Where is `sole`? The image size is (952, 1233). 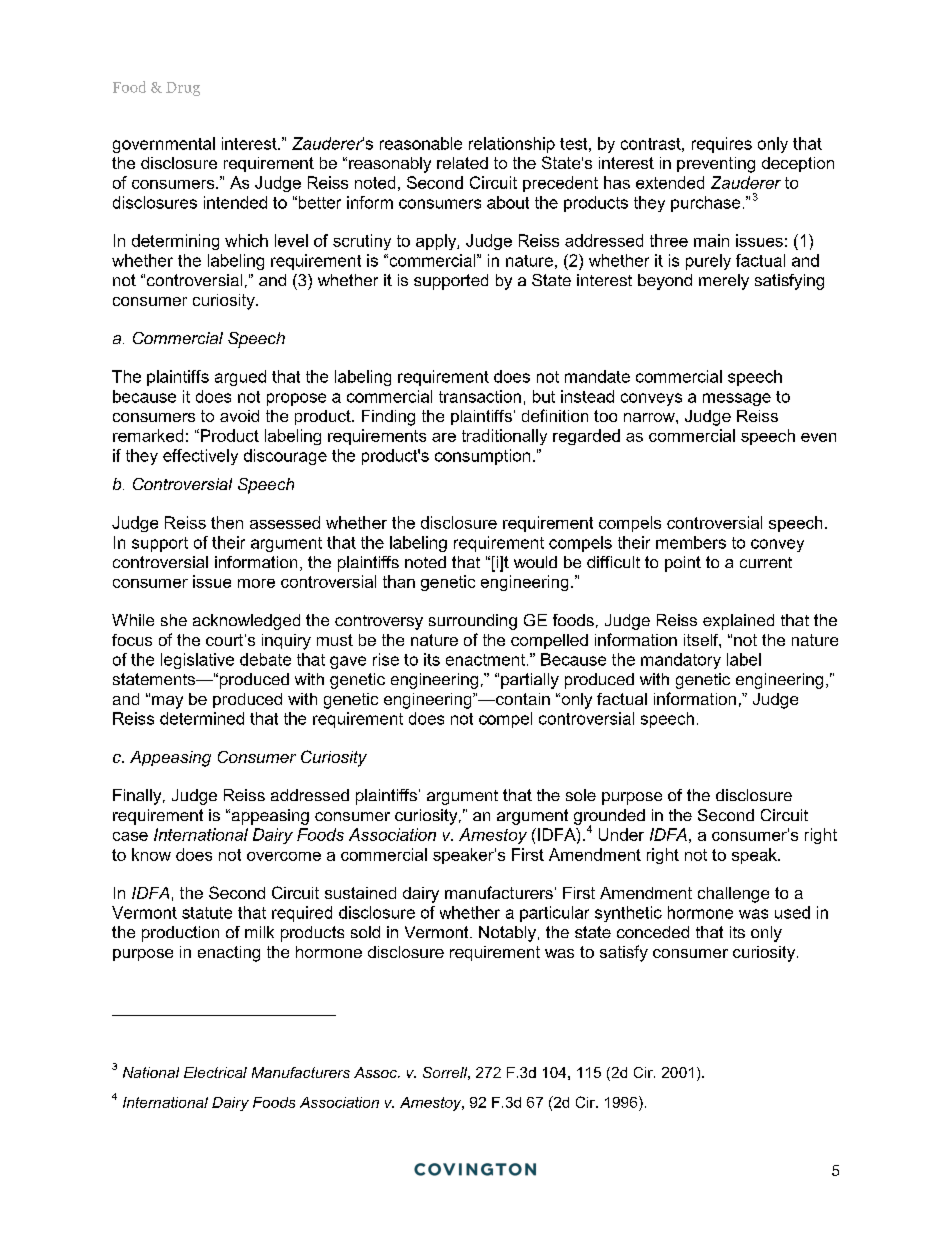
sole is located at coordinates (581, 795).
